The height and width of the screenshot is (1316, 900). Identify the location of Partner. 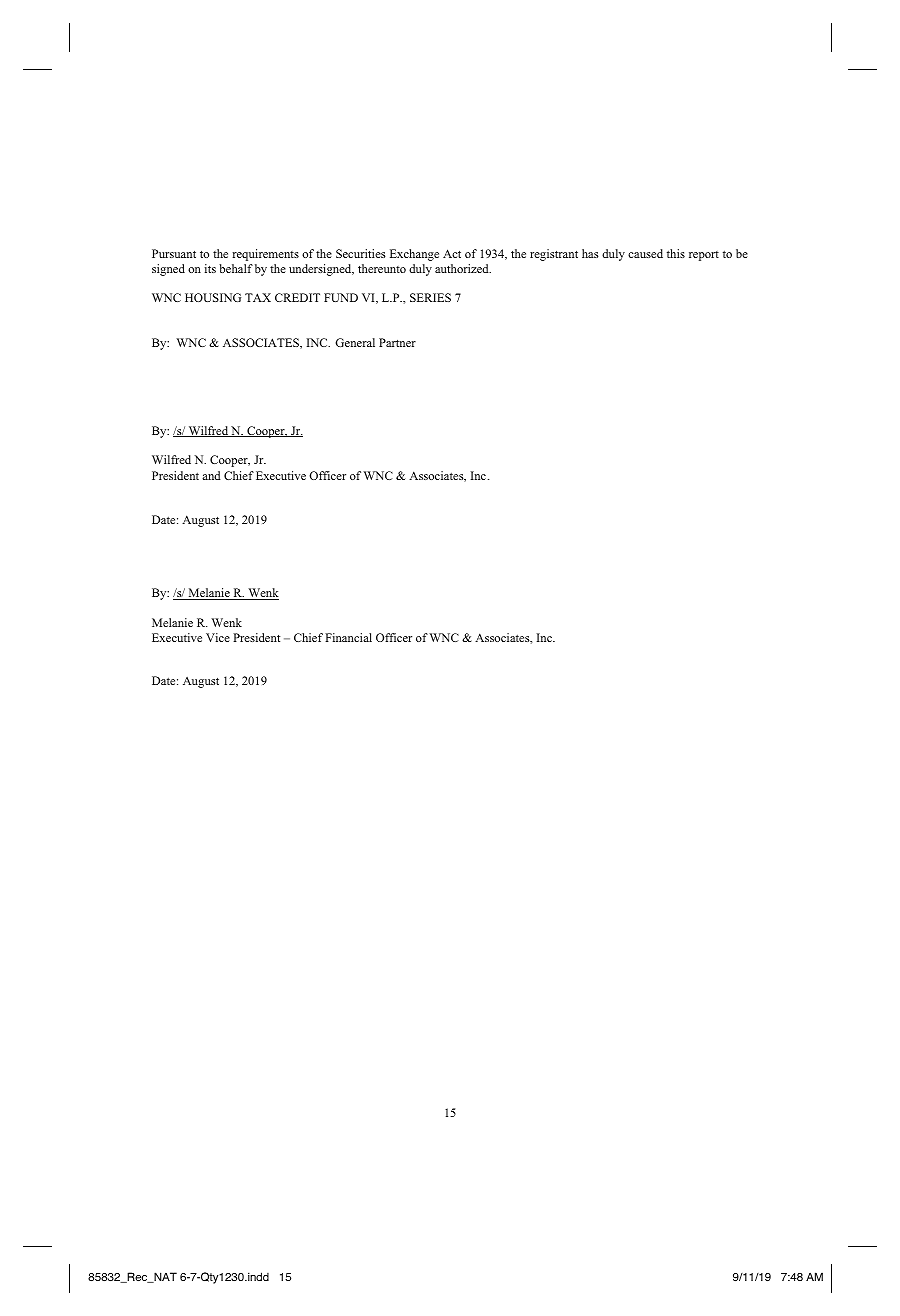
(397, 342).
